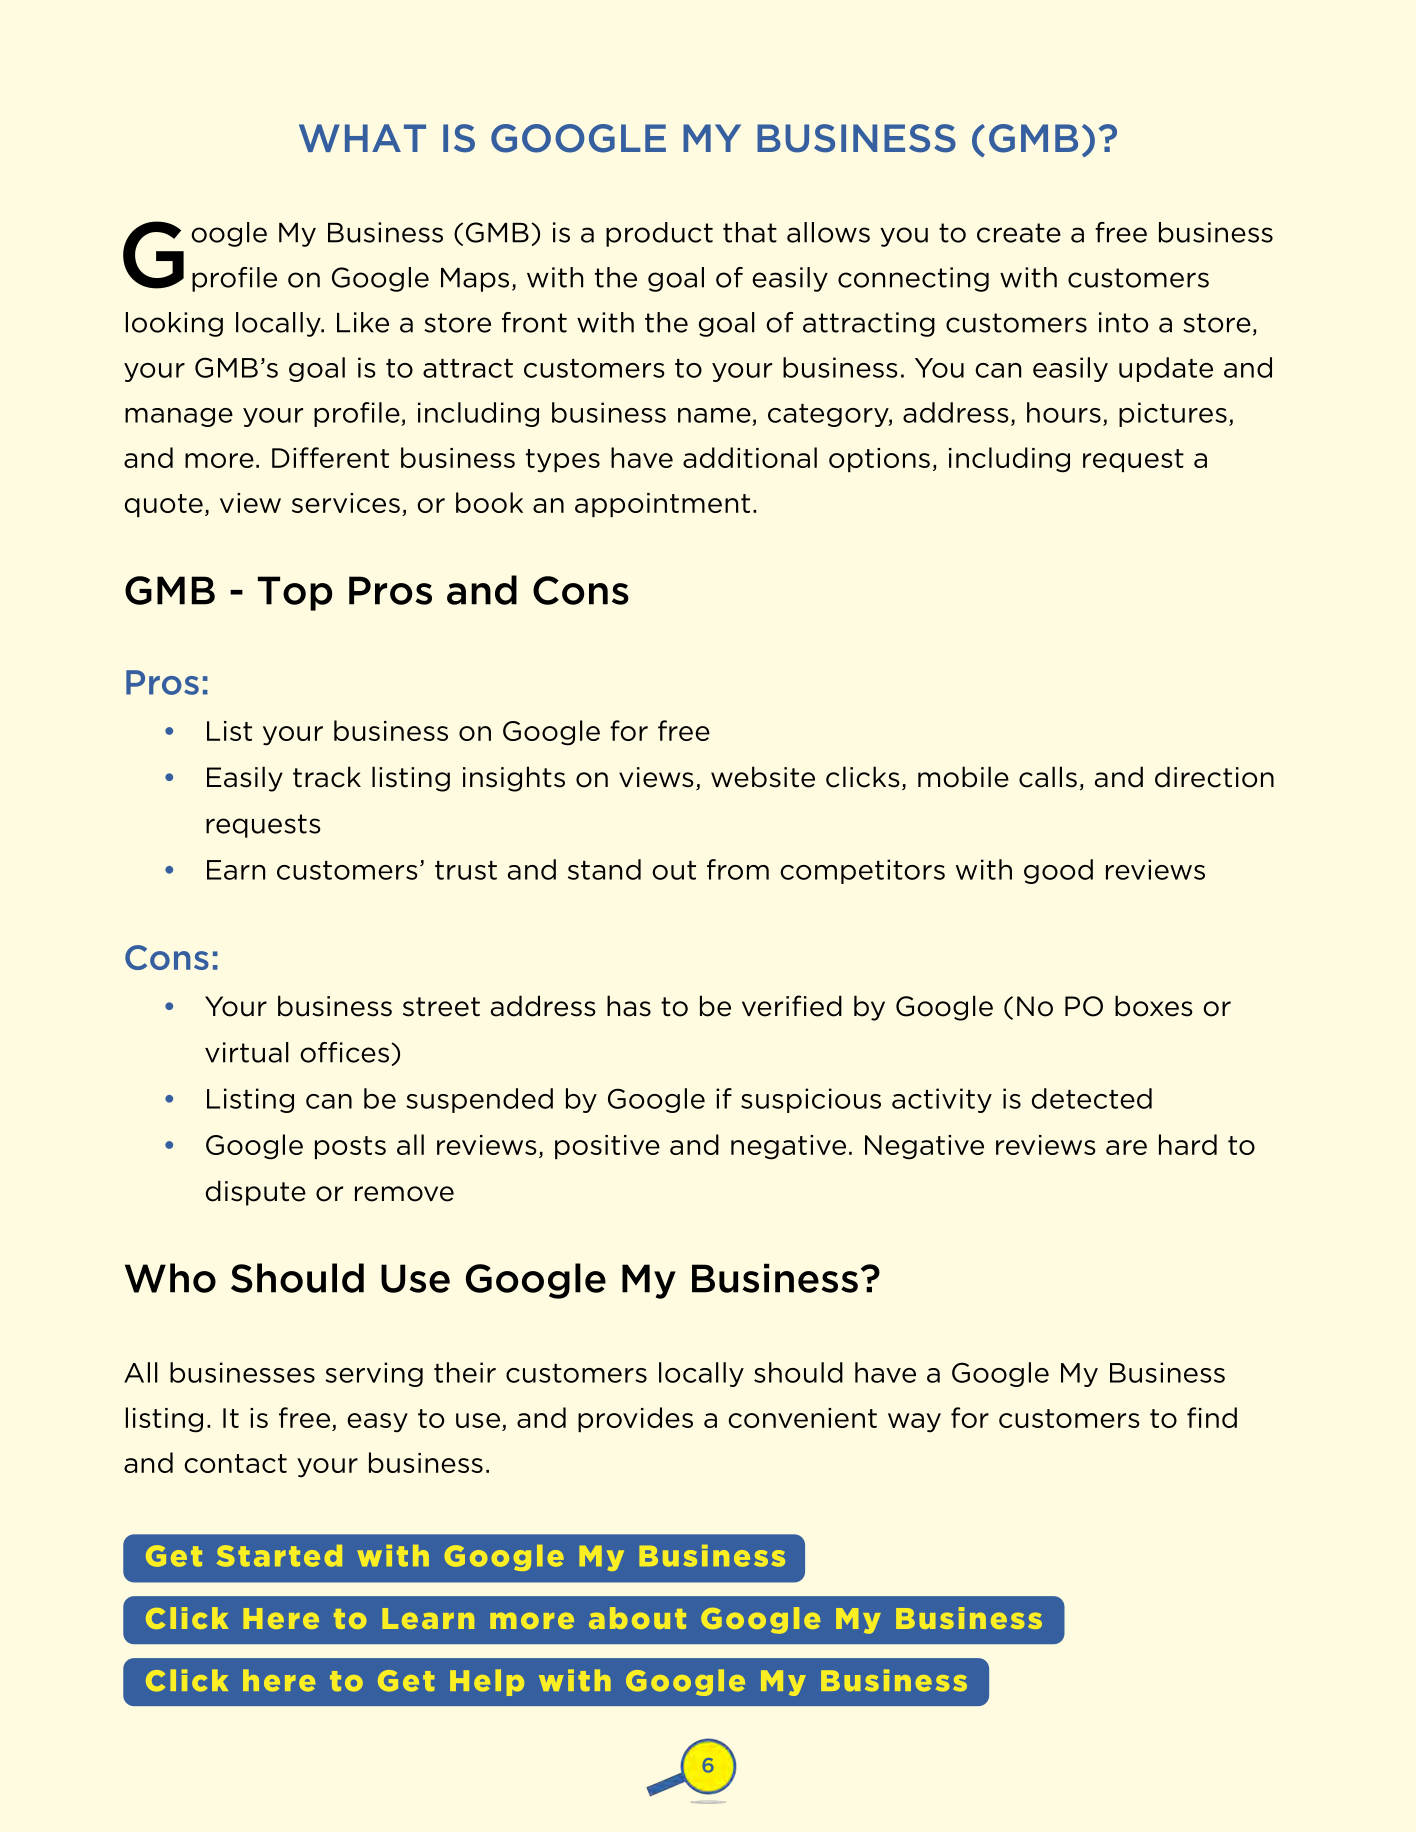 The image size is (1416, 1832). What do you see at coordinates (1019, 233) in the screenshot?
I see `create` at bounding box center [1019, 233].
